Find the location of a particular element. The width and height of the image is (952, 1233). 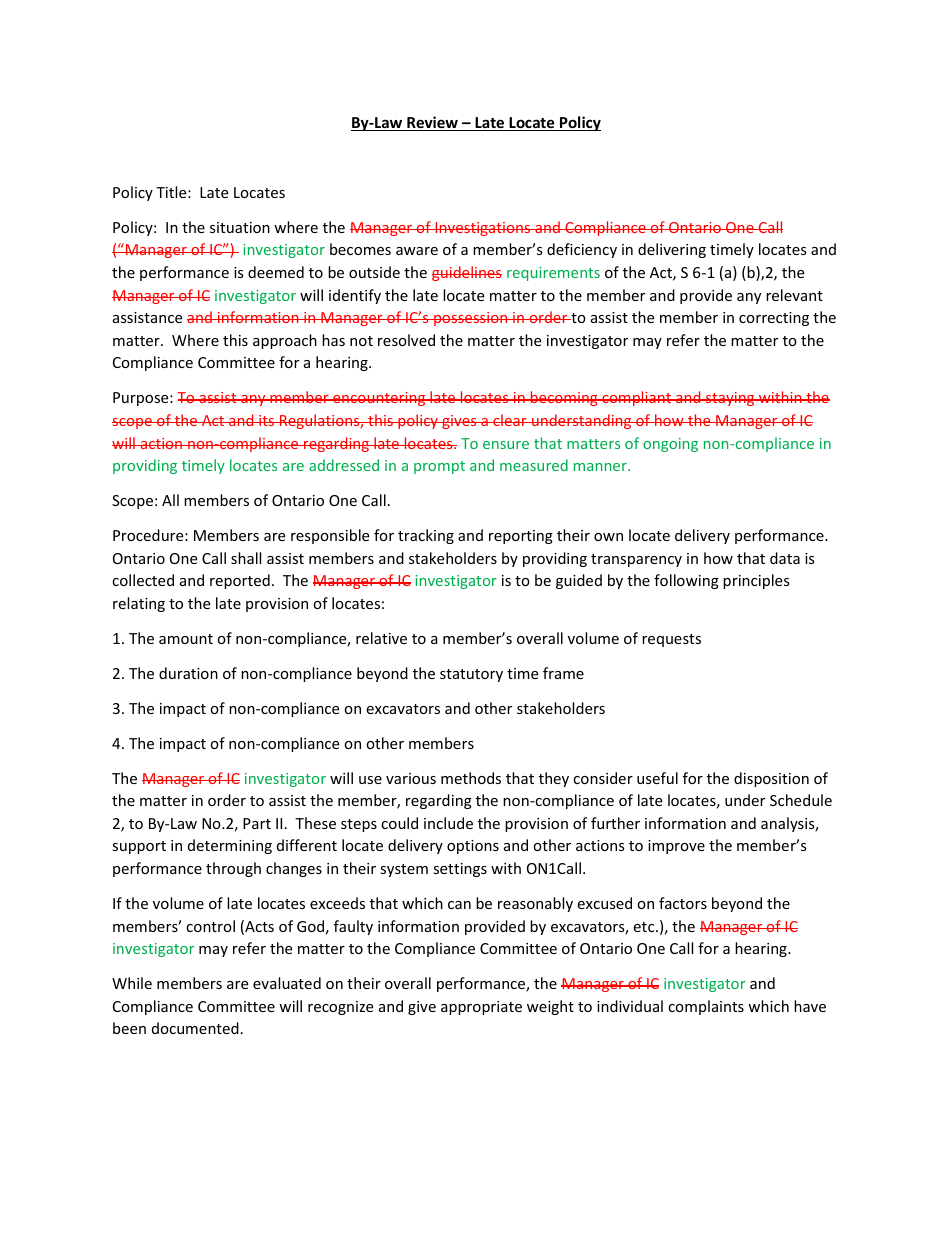

complaints is located at coordinates (706, 1007).
